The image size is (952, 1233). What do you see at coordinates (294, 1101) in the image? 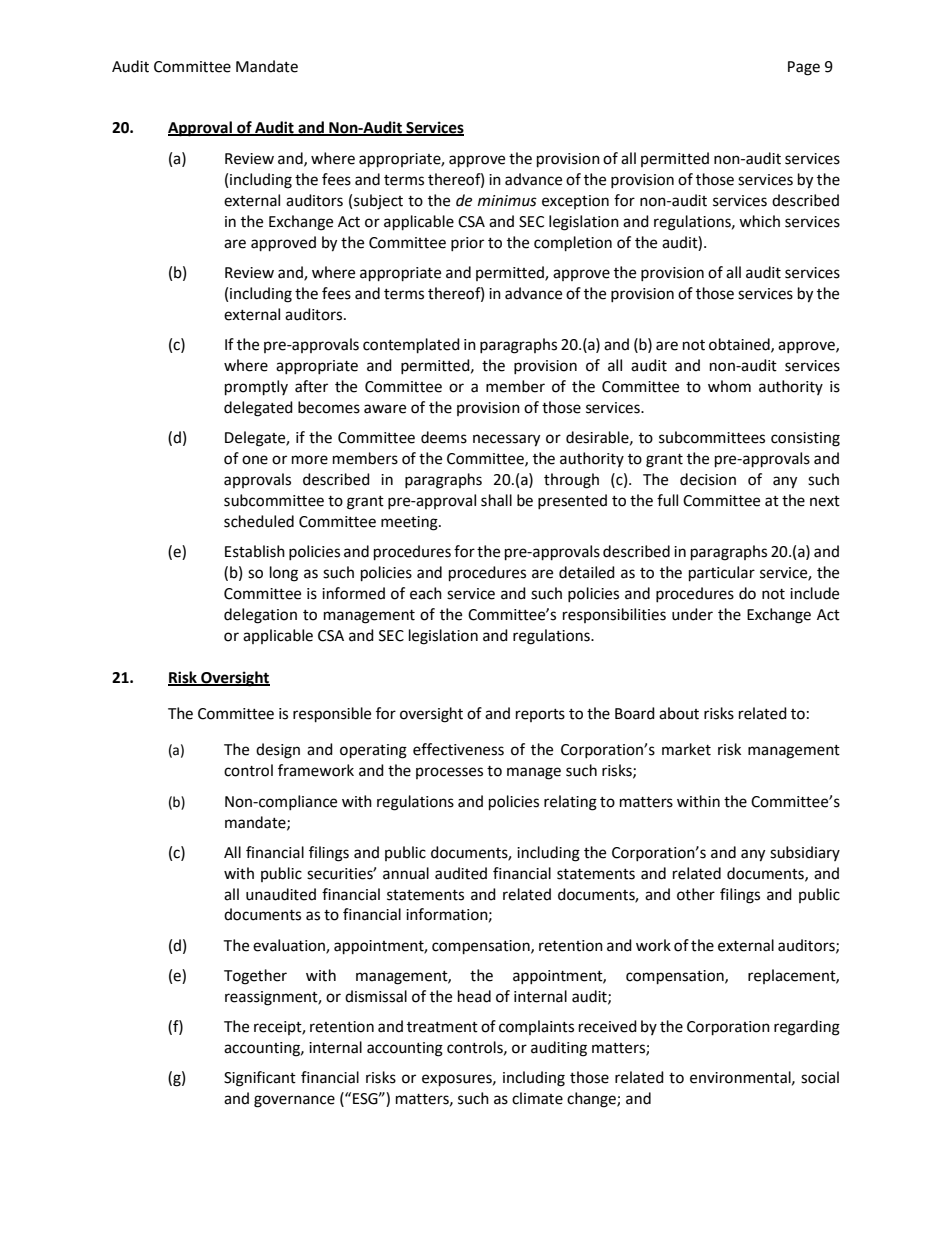
I see `governance` at bounding box center [294, 1101].
